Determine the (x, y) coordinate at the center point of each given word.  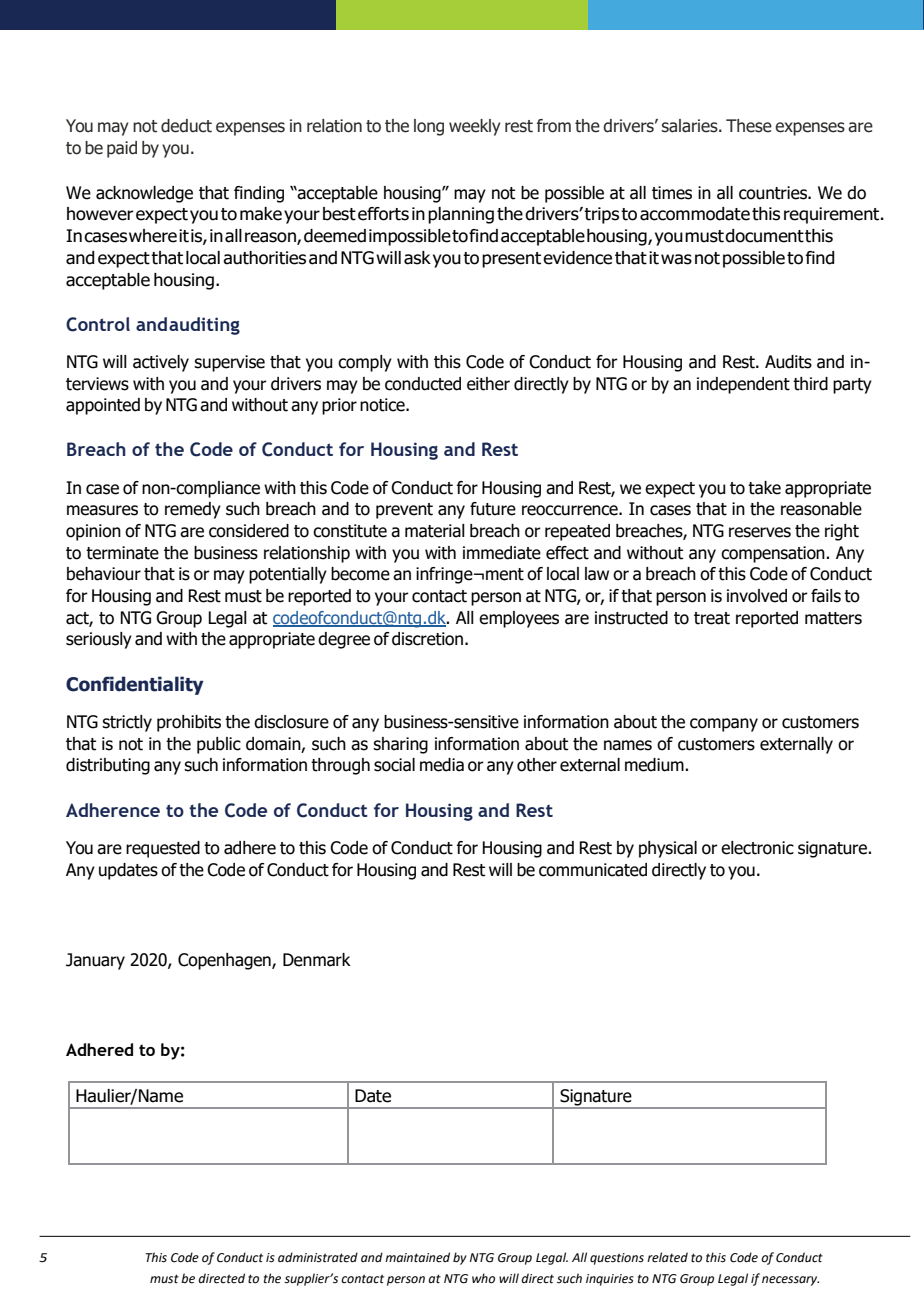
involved (757, 596)
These (749, 126)
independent (743, 385)
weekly (475, 127)
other (537, 765)
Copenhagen (225, 961)
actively (161, 363)
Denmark (317, 960)
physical (668, 849)
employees (519, 619)
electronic (757, 848)
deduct (186, 126)
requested (163, 849)
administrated (318, 1257)
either (488, 384)
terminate (122, 553)
